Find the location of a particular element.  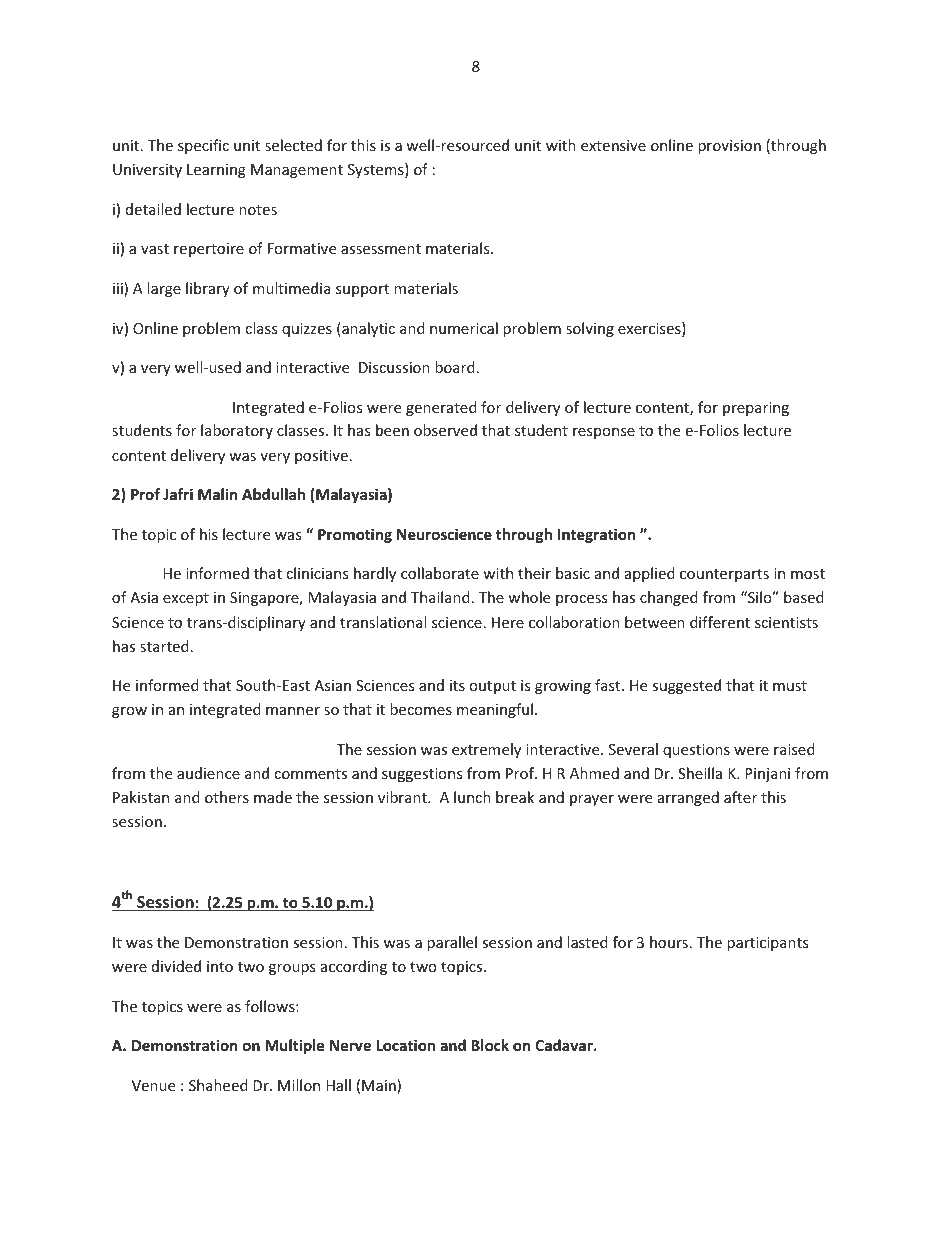

assessment is located at coordinates (381, 249).
